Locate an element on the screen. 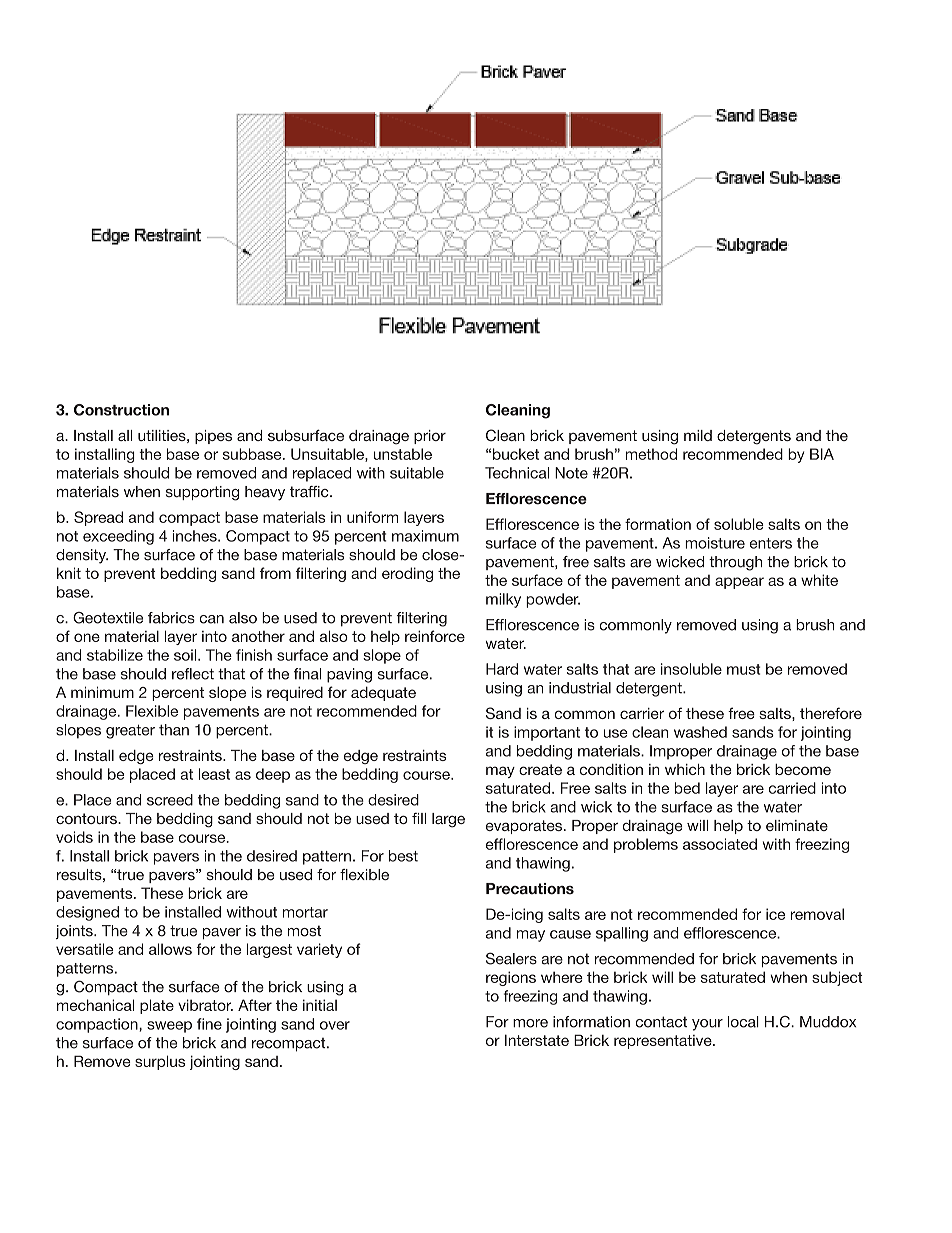 This screenshot has width=952, height=1233. important is located at coordinates (547, 733).
